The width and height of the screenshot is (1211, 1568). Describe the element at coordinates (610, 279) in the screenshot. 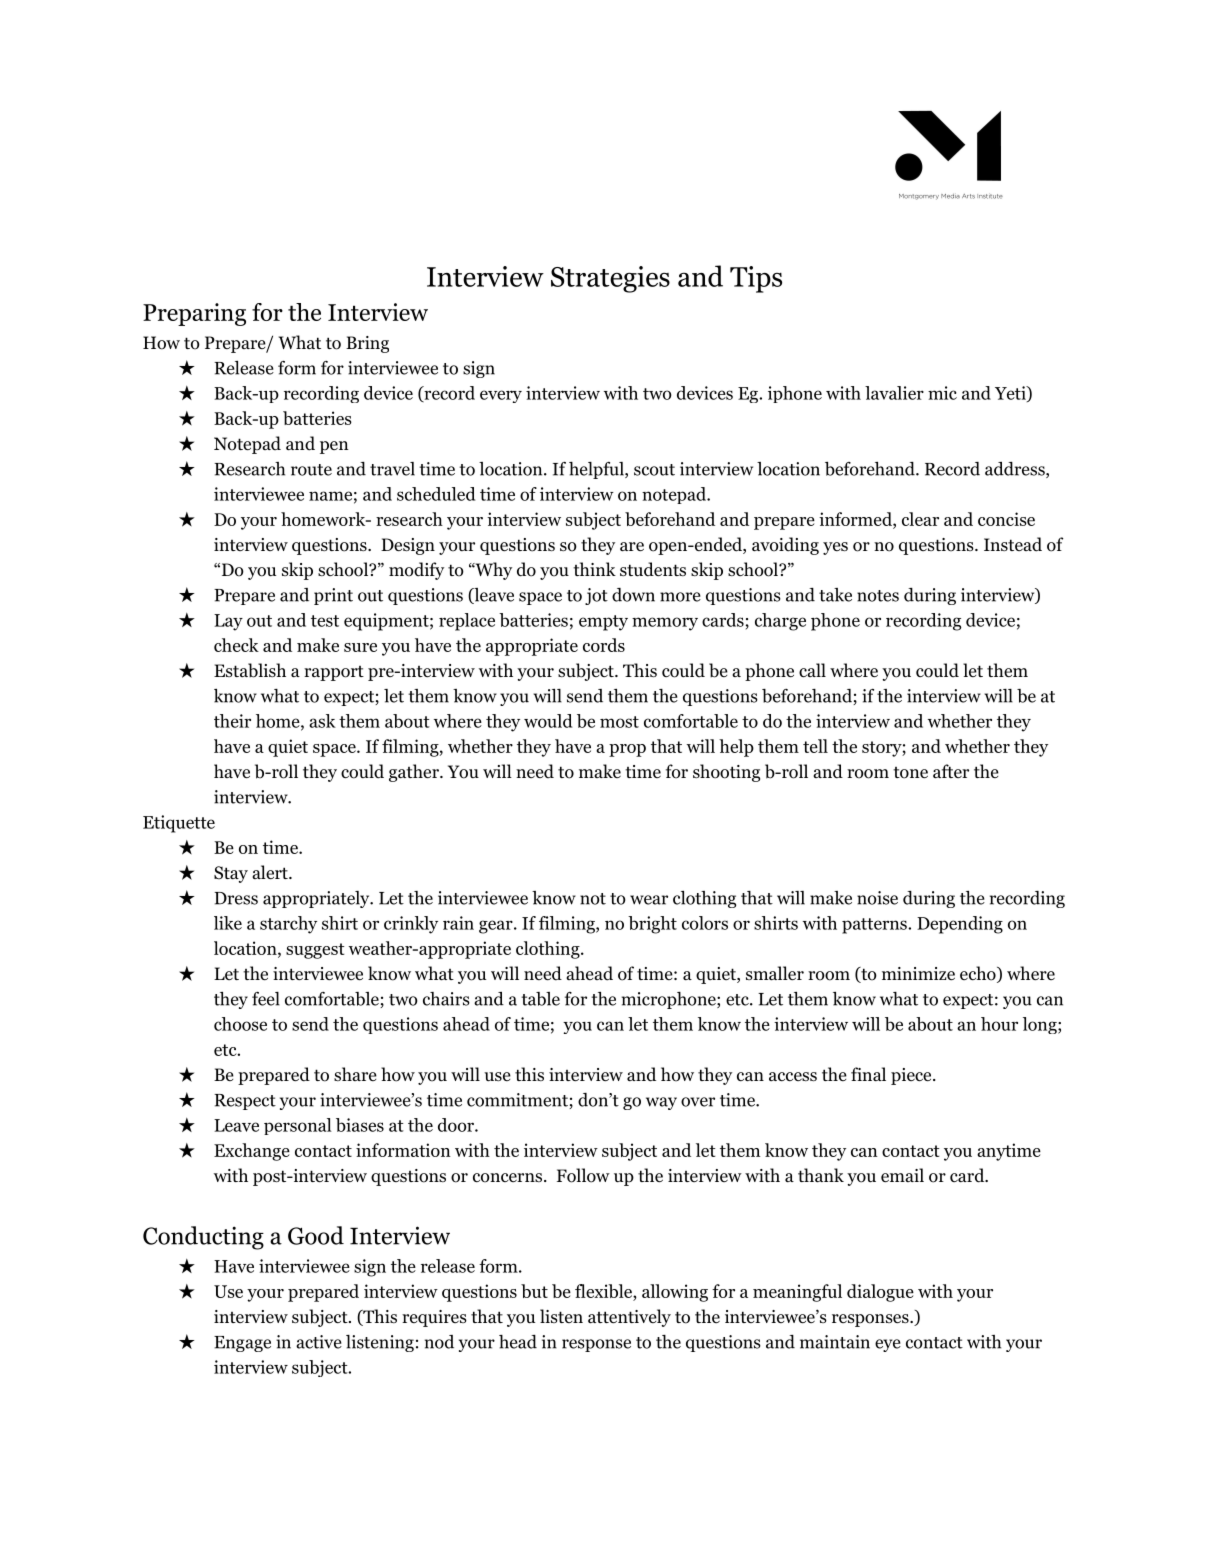

I see `Strategies` at that location.
